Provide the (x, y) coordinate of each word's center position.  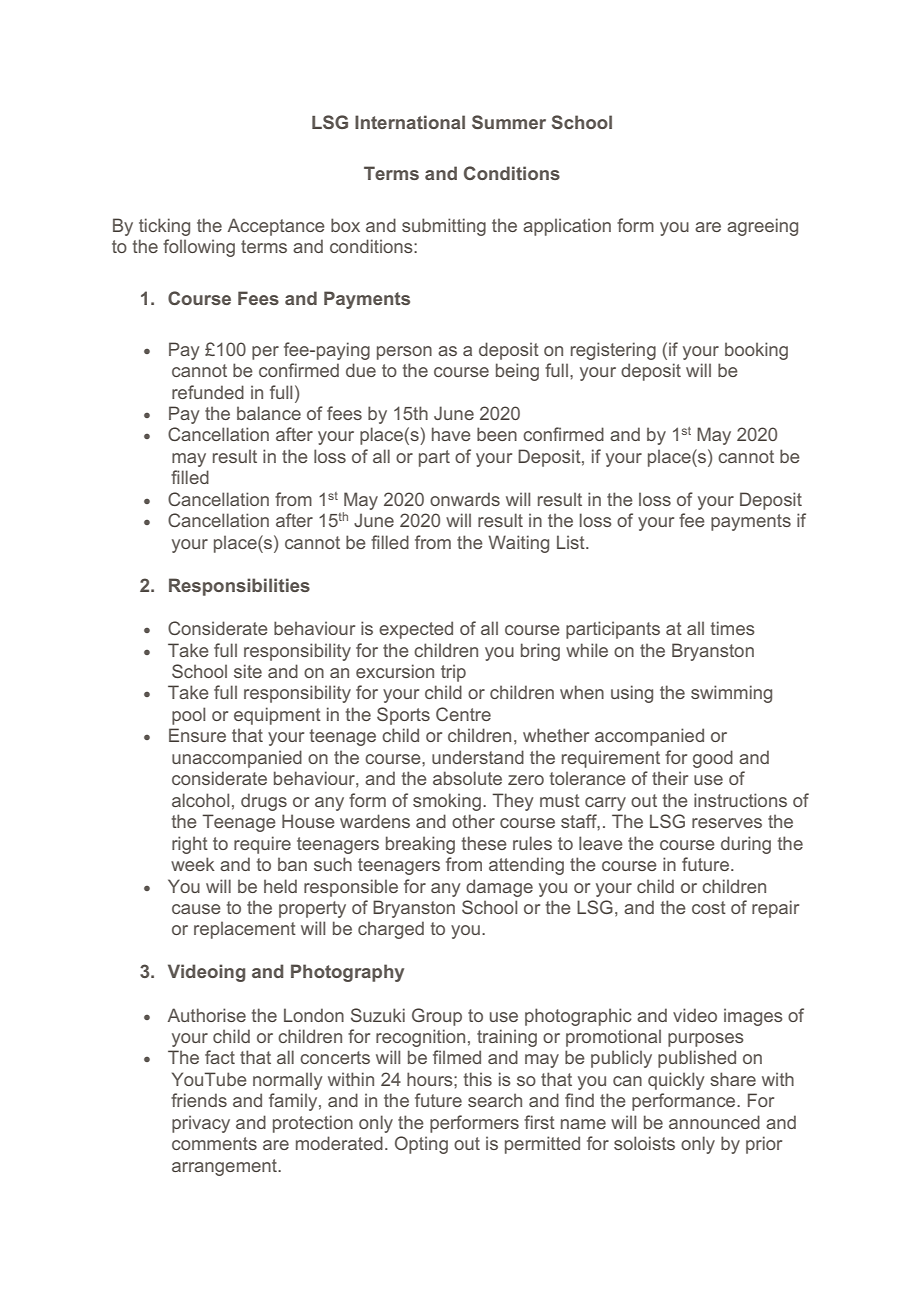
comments (214, 1143)
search (495, 1100)
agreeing (762, 227)
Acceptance (276, 227)
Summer (509, 122)
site (248, 671)
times (733, 628)
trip (453, 673)
